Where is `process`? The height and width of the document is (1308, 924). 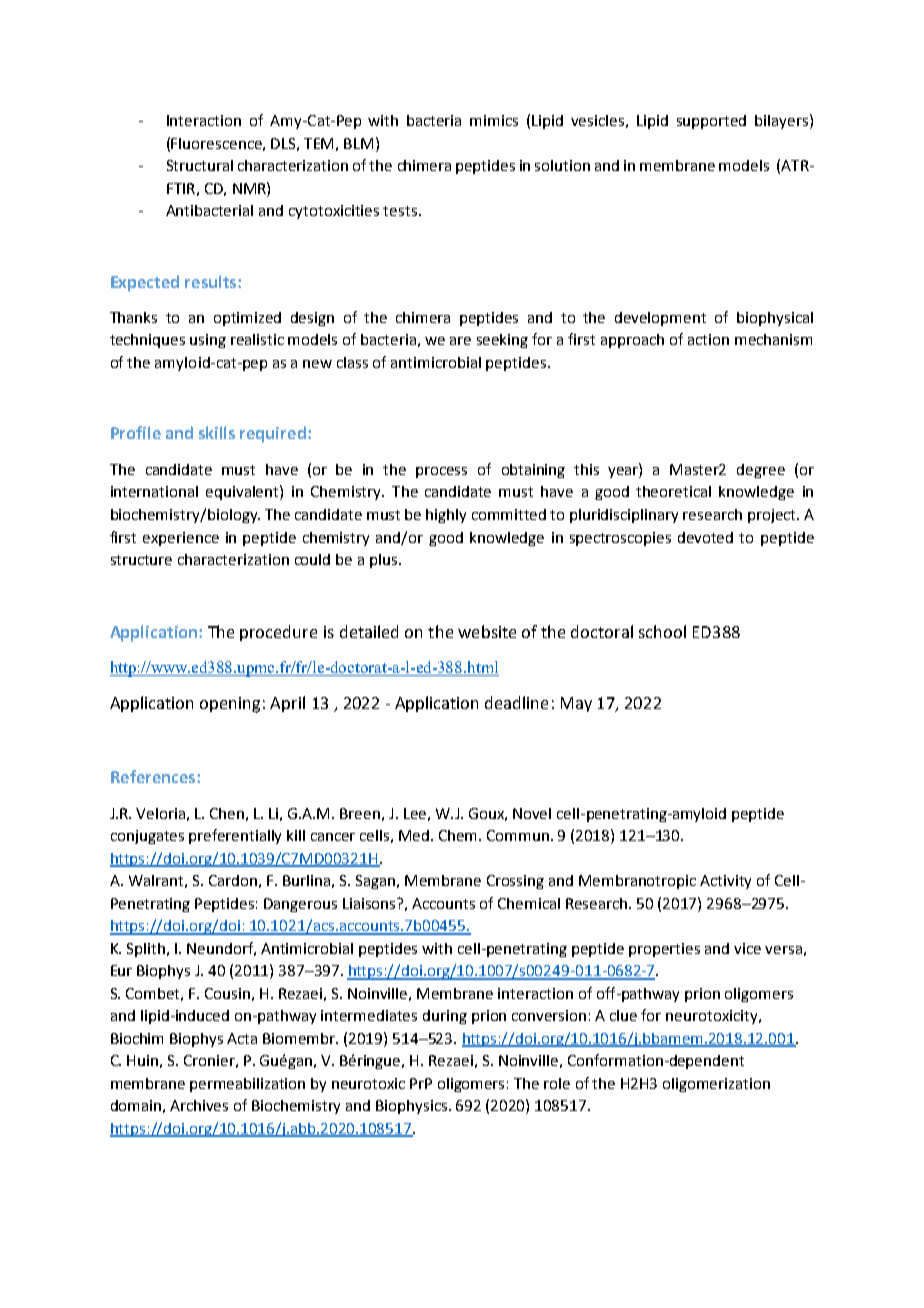
process is located at coordinates (441, 472).
